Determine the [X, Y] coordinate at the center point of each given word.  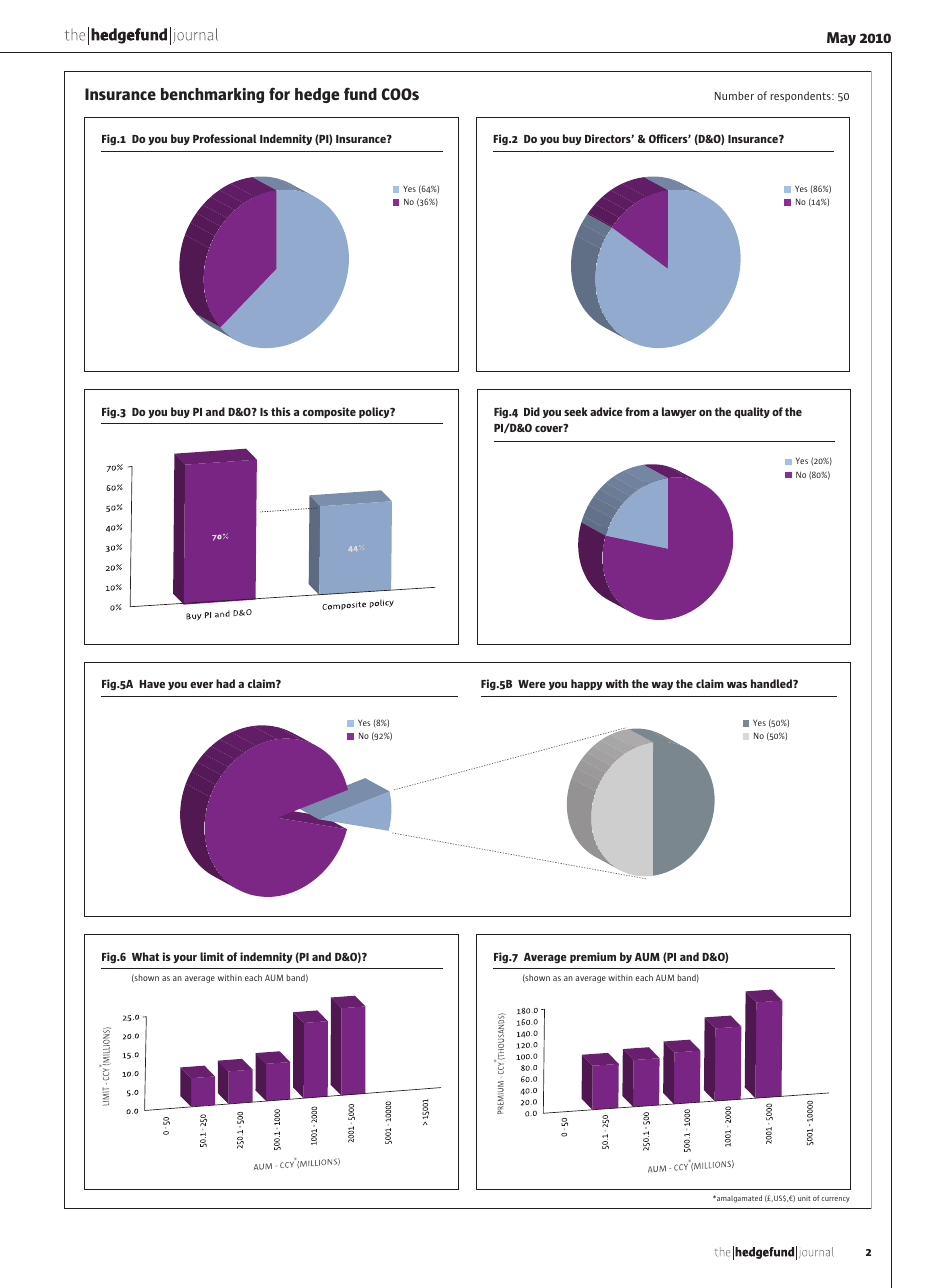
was [737, 685]
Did [532, 411]
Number [734, 95]
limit [212, 956]
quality [752, 412]
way [662, 686]
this [281, 411]
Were [532, 684]
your [185, 959]
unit [804, 1198]
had [225, 683]
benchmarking [212, 95]
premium [593, 957]
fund [360, 93]
